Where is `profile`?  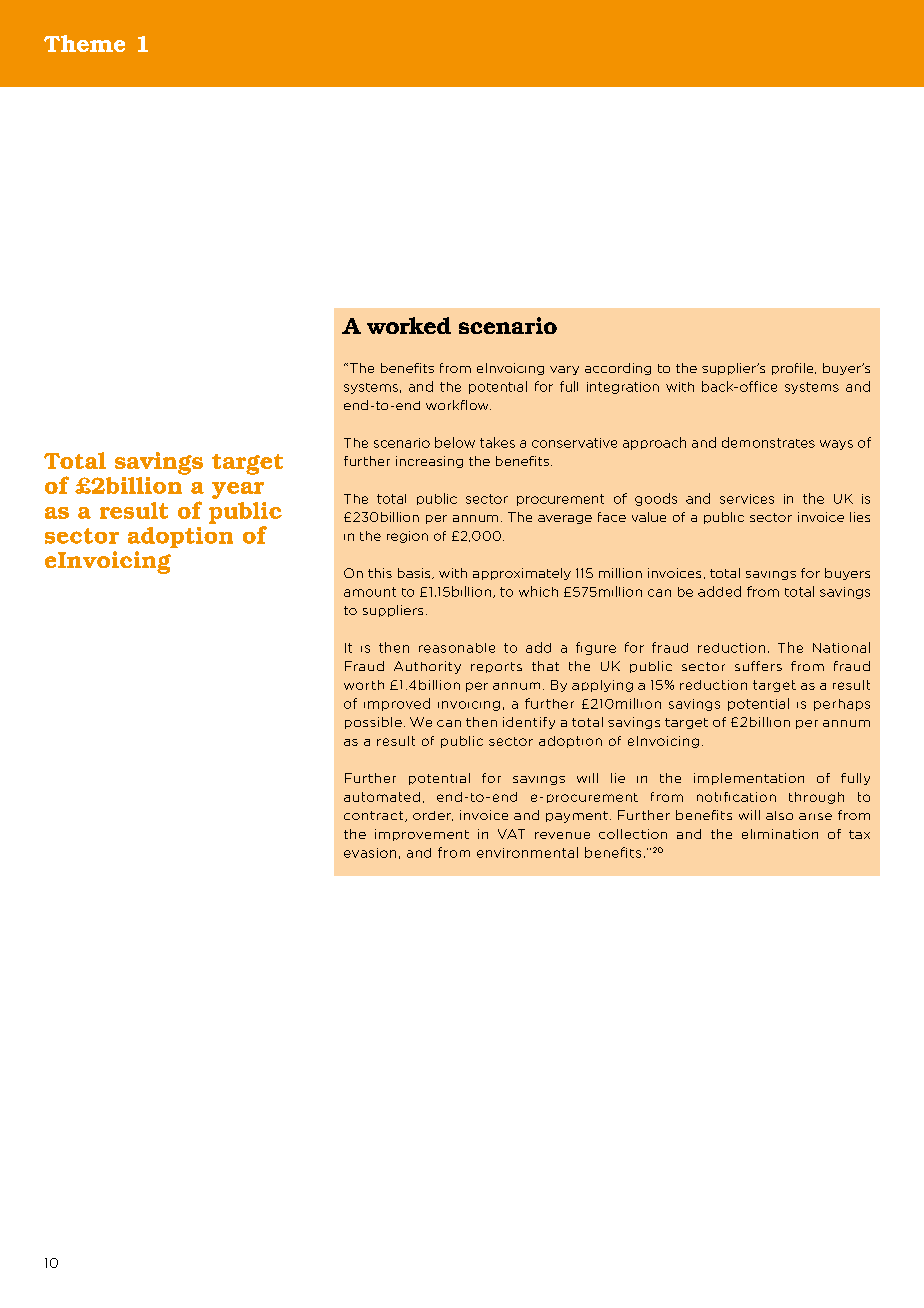 profile is located at coordinates (794, 369).
